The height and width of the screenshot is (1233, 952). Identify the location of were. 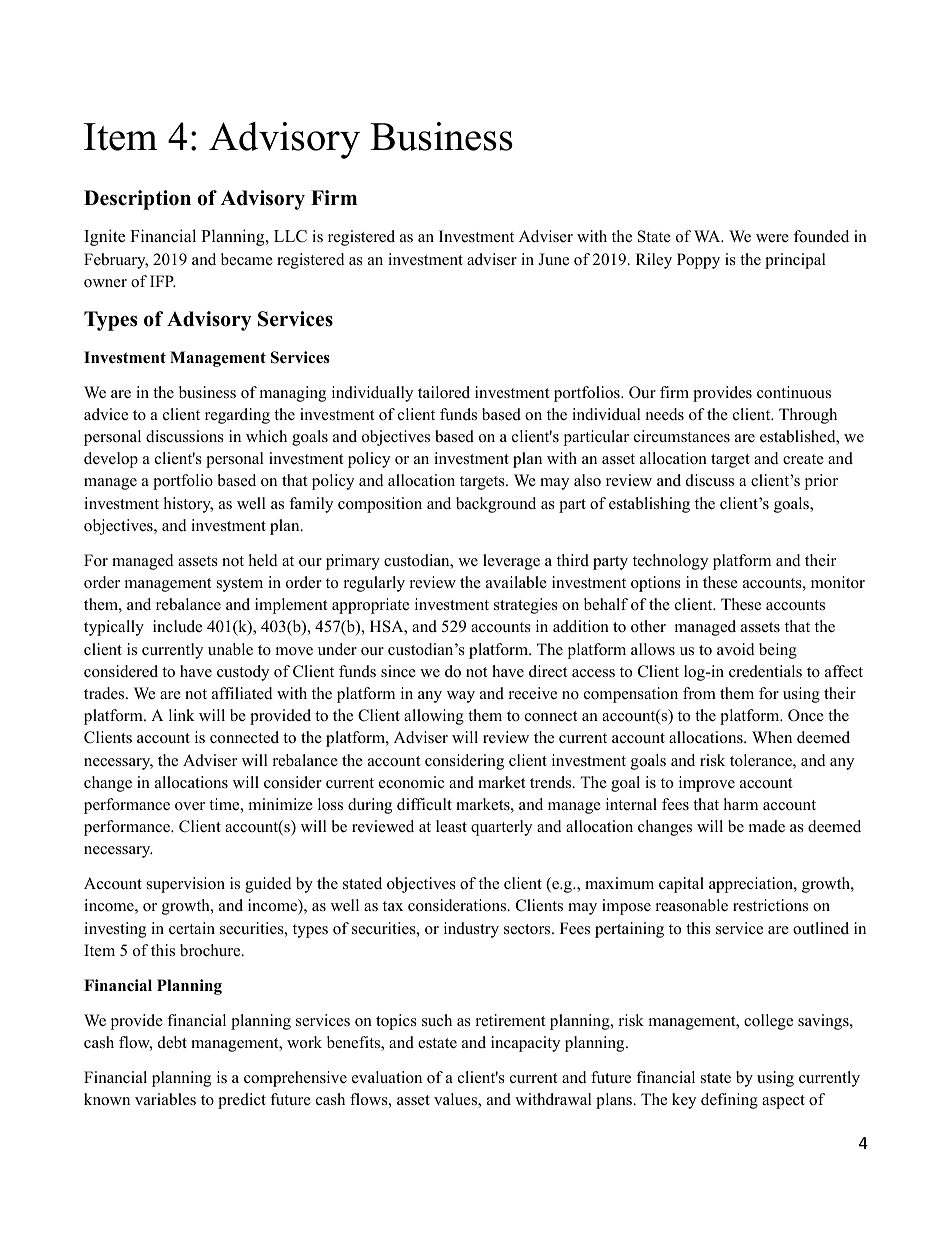
(772, 238).
